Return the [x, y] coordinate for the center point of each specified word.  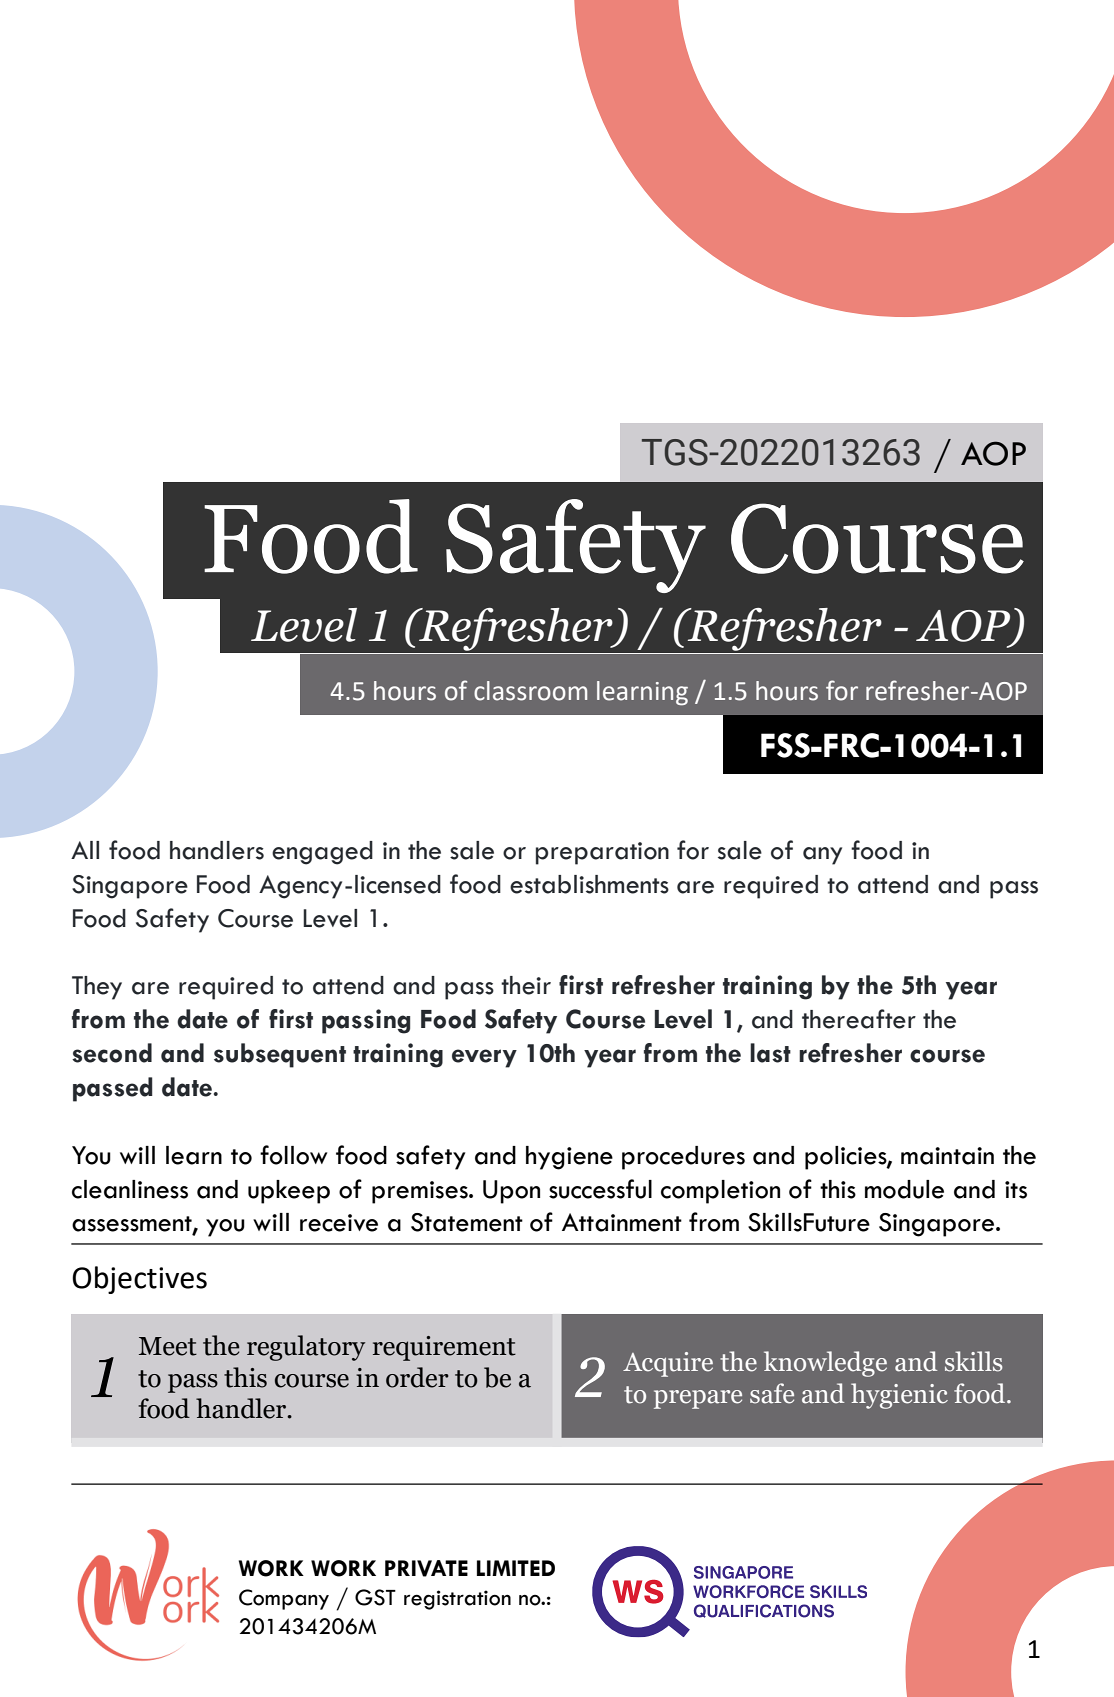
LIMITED [516, 1568]
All [85, 850]
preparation [602, 853]
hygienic [899, 1396]
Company [284, 1599]
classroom [530, 691]
